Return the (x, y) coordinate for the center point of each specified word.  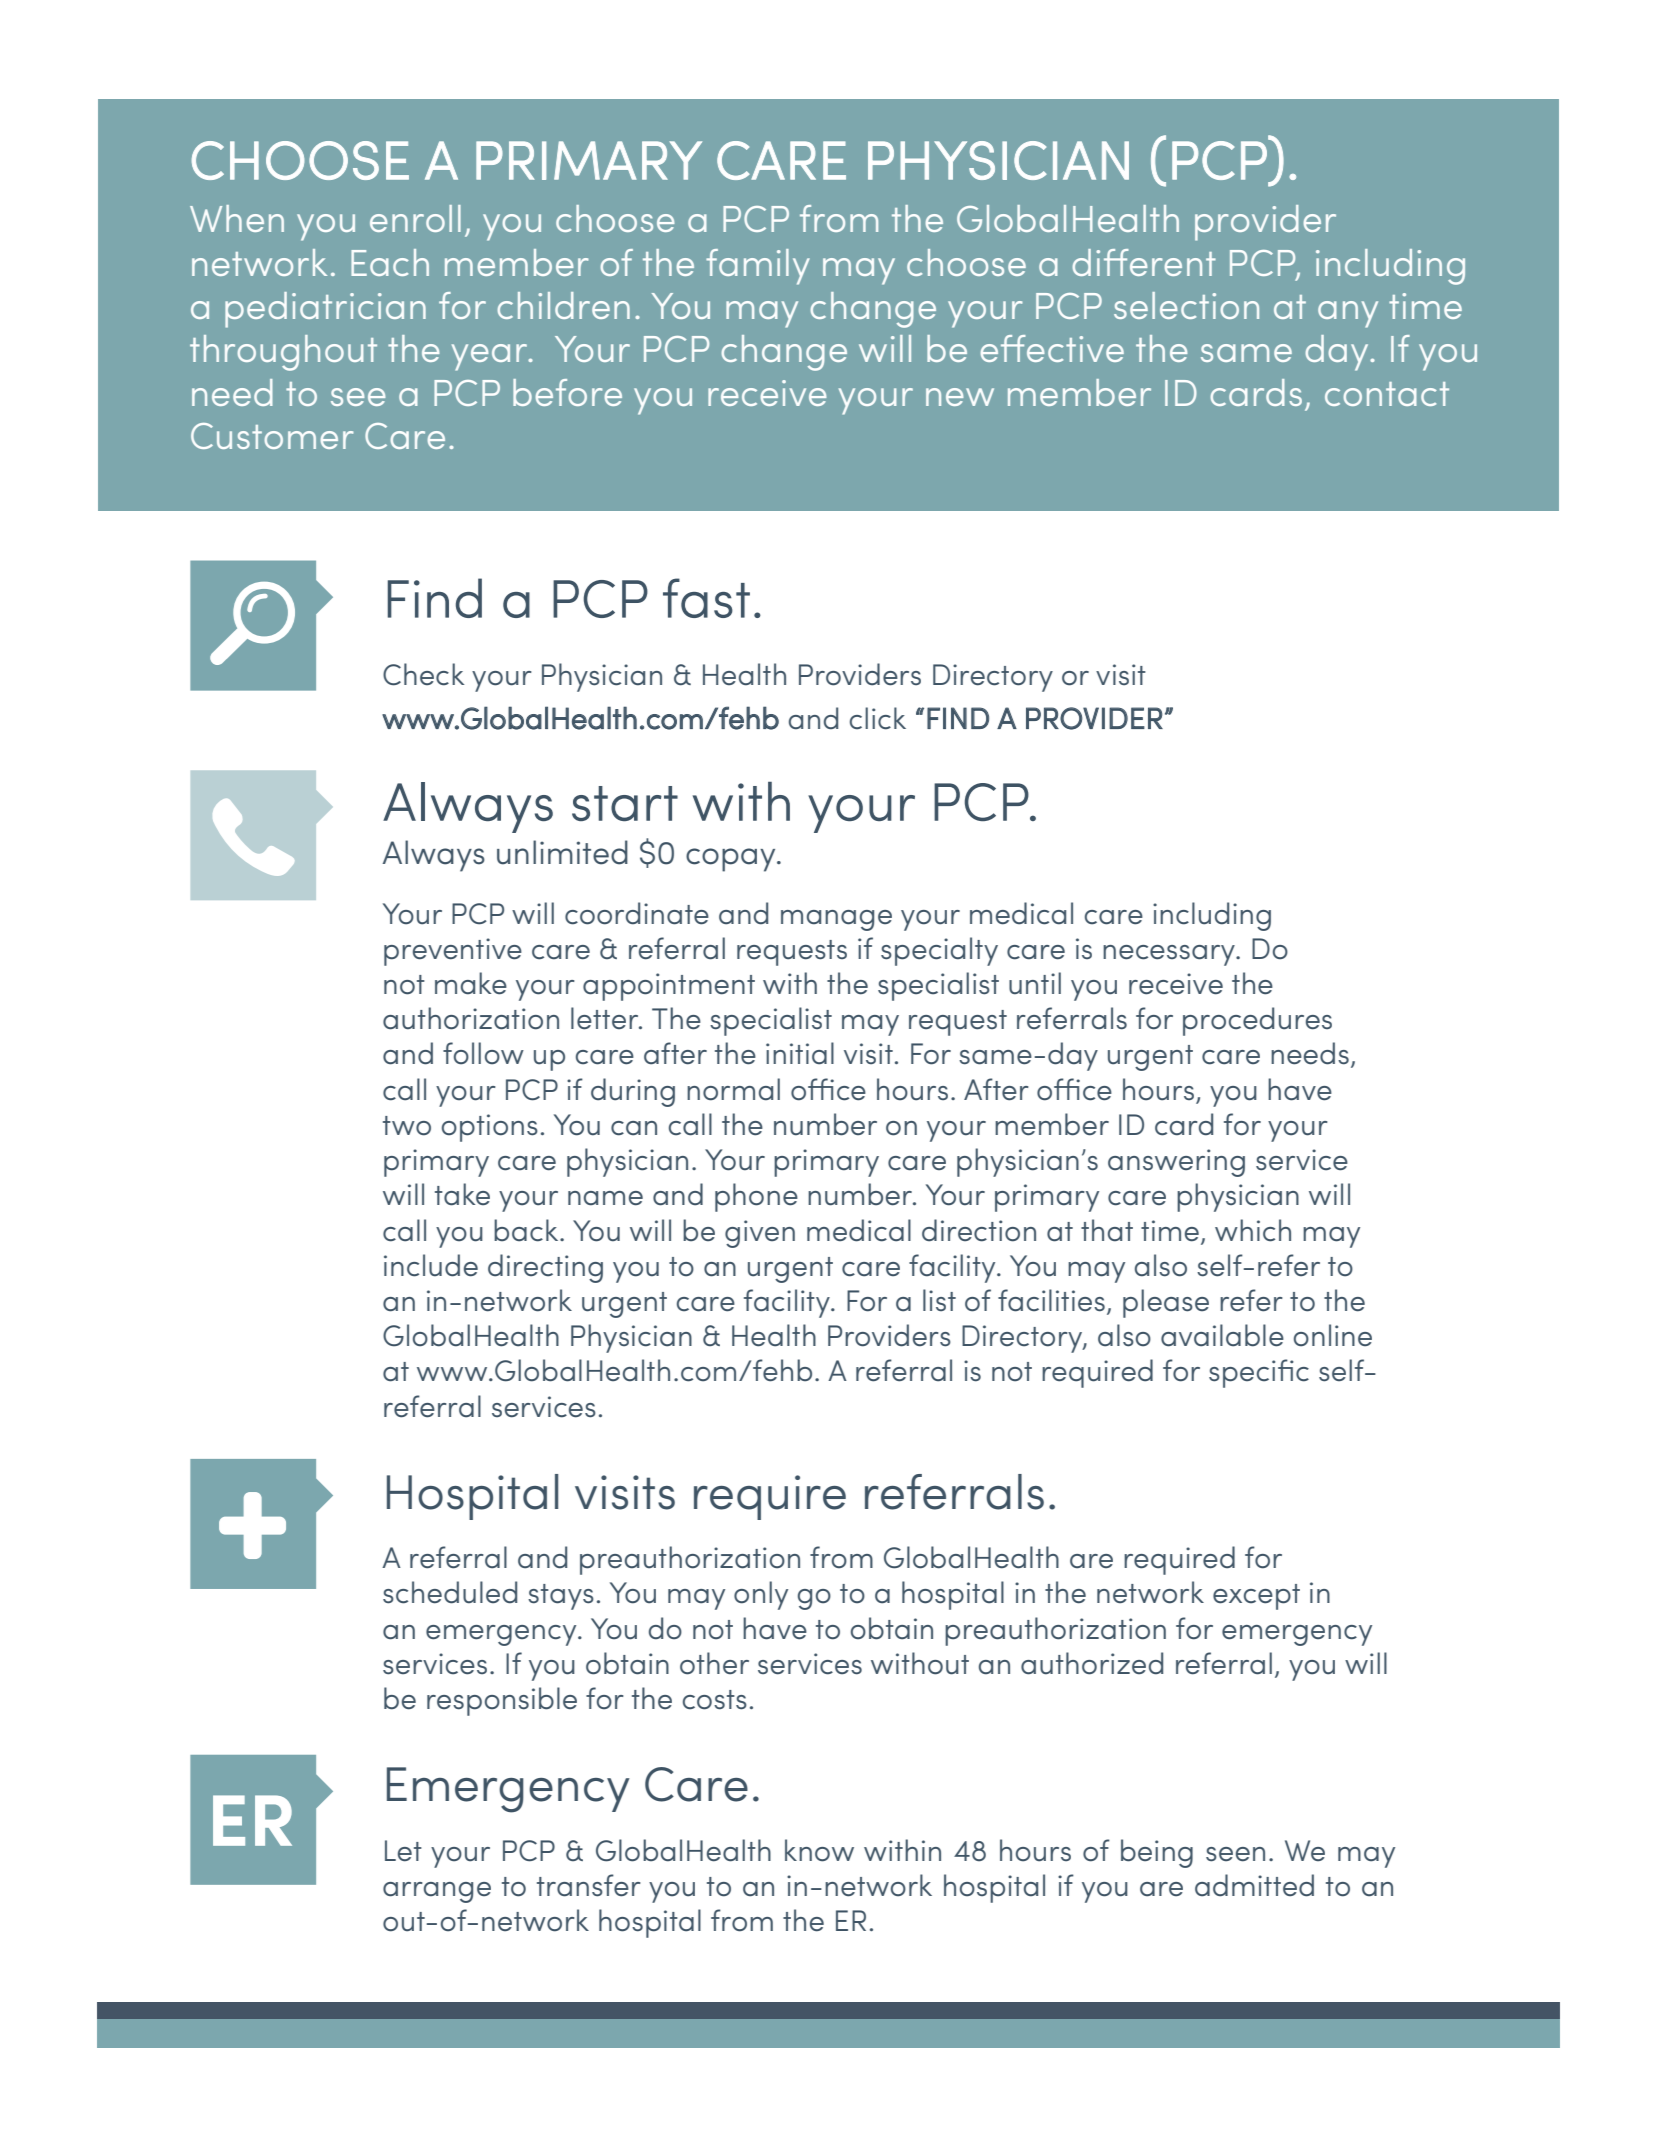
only (761, 1595)
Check (423, 674)
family (758, 267)
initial (800, 1053)
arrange (437, 1892)
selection (1186, 305)
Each (390, 262)
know (819, 1850)
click (878, 718)
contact (1387, 394)
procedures (1257, 1021)
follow (483, 1053)
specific (1259, 1373)
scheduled (450, 1592)
